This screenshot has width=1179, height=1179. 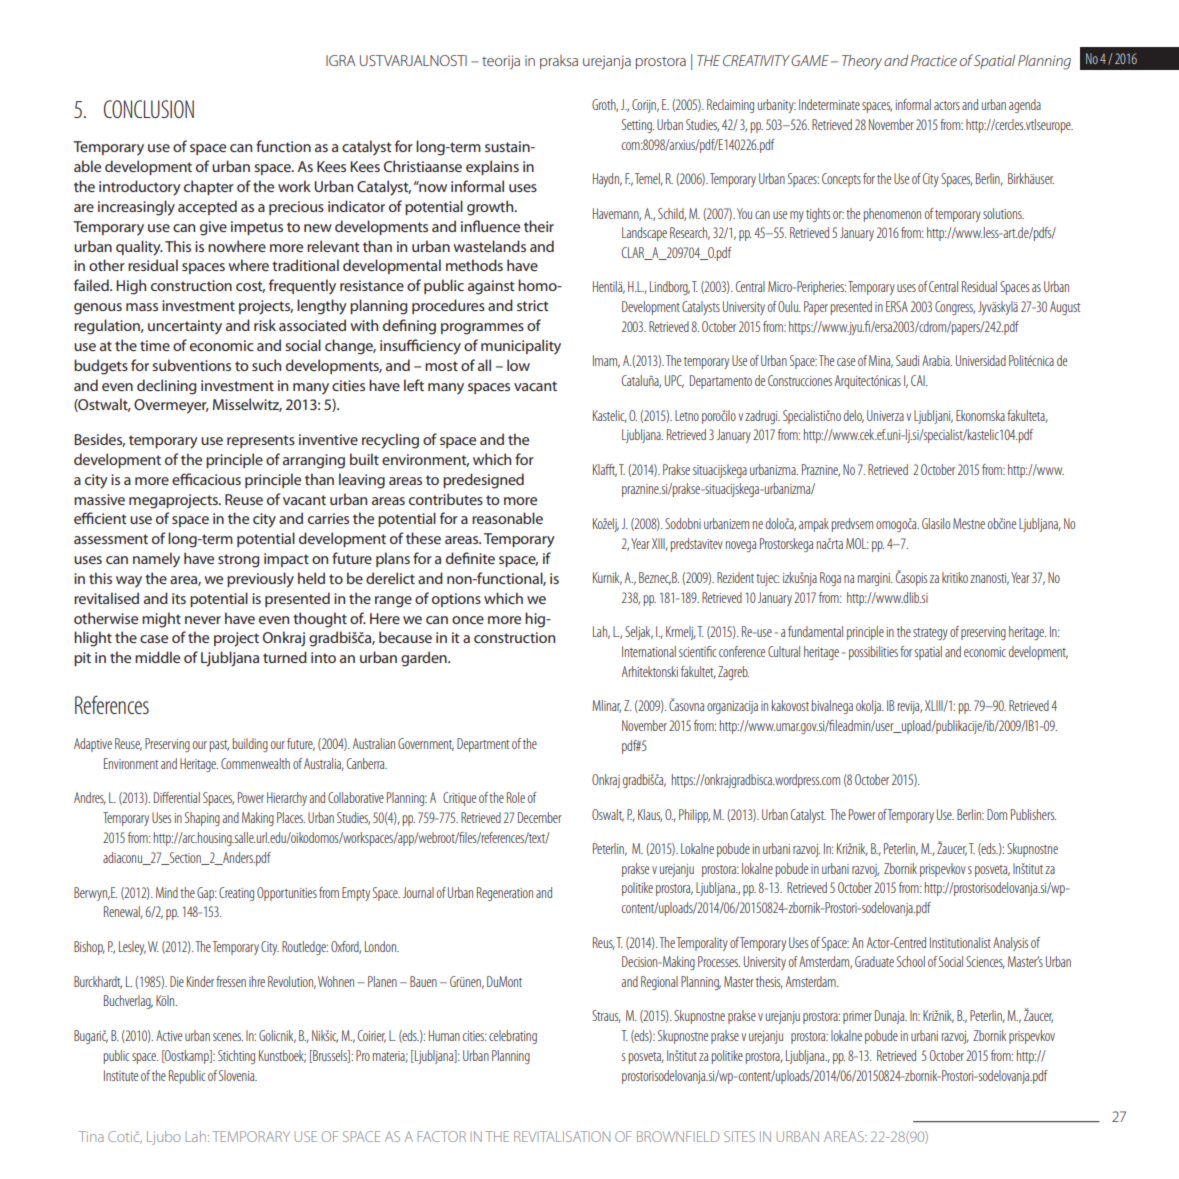 What do you see at coordinates (1010, 944) in the screenshot?
I see `Analysis` at bounding box center [1010, 944].
